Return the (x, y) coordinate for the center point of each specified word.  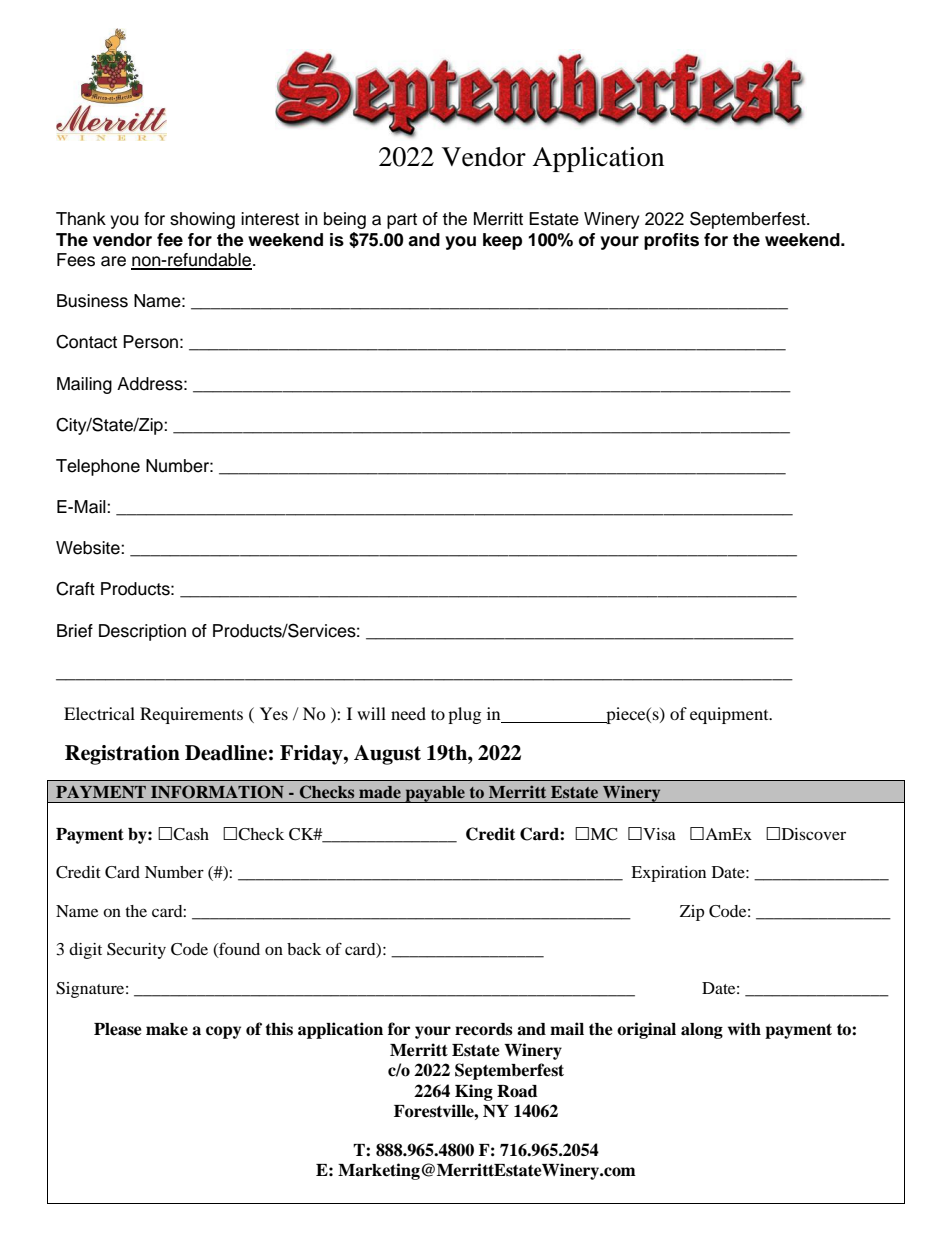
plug (464, 715)
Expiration (668, 874)
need (408, 713)
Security (136, 951)
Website (89, 548)
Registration (122, 755)
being (345, 220)
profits (671, 241)
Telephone (98, 467)
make (167, 1029)
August (387, 755)
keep (502, 241)
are (113, 261)
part (402, 221)
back (304, 949)
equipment (730, 715)
